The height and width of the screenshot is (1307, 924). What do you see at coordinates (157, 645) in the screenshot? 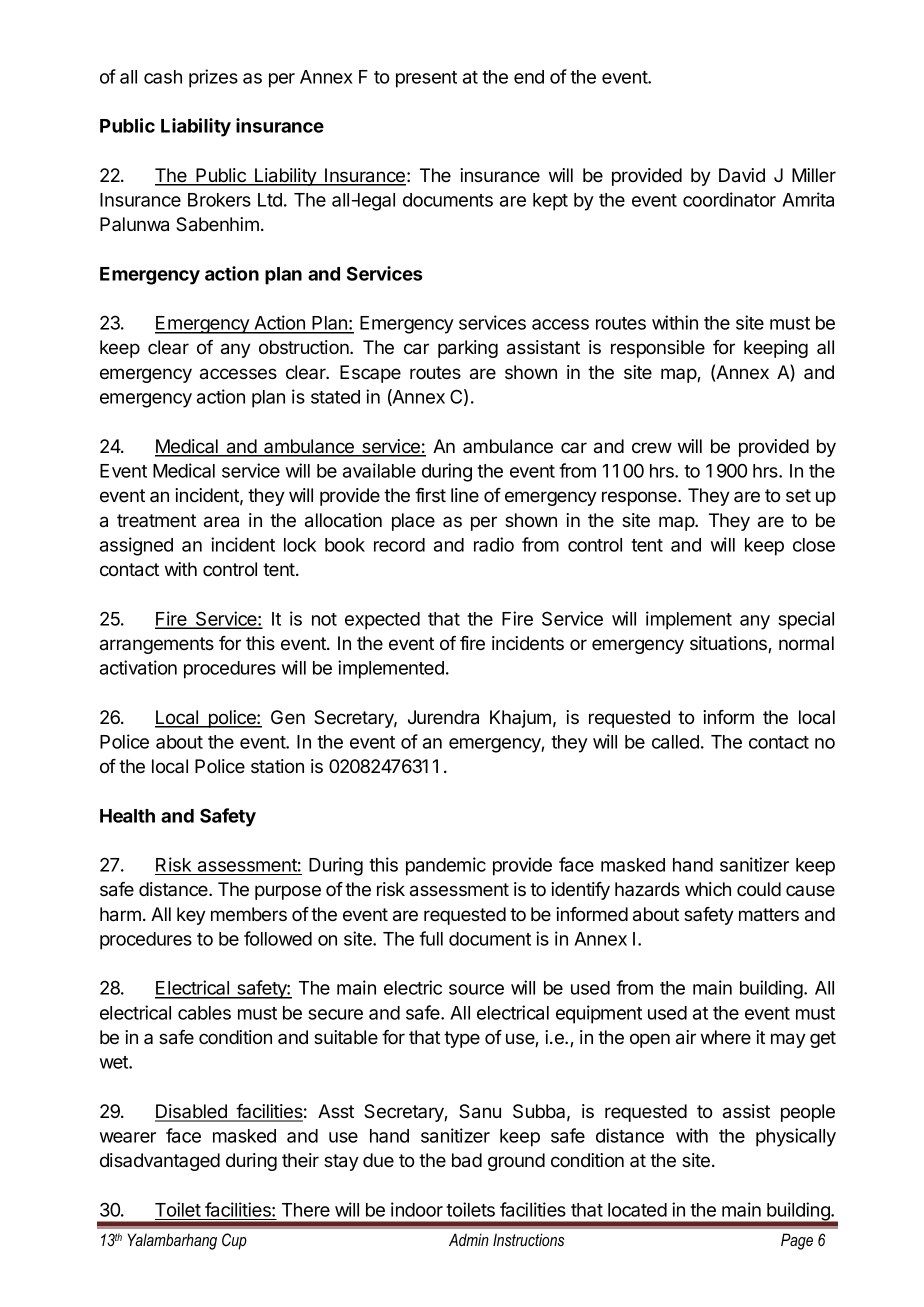
I see `arrangements` at bounding box center [157, 645].
